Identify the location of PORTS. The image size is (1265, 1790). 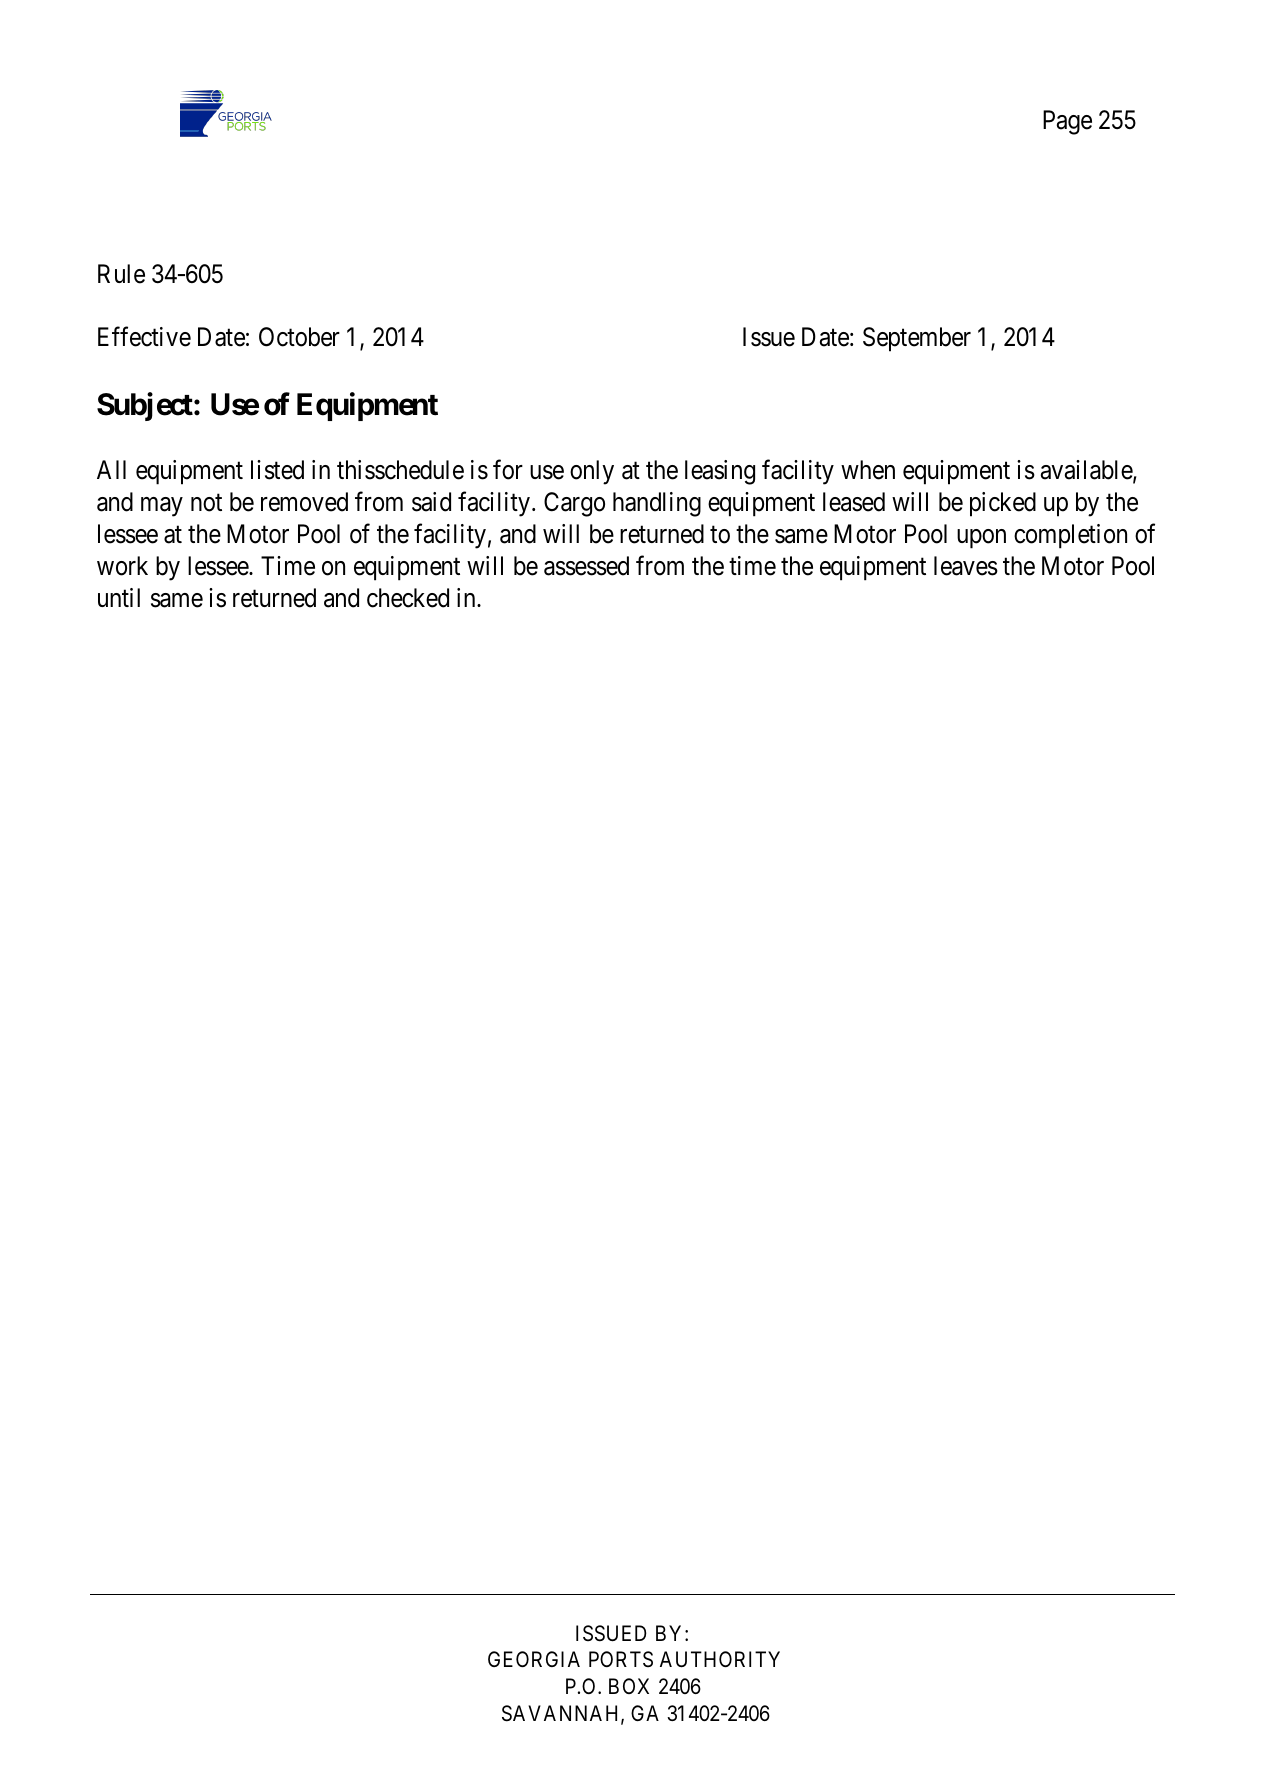
(621, 1659).
